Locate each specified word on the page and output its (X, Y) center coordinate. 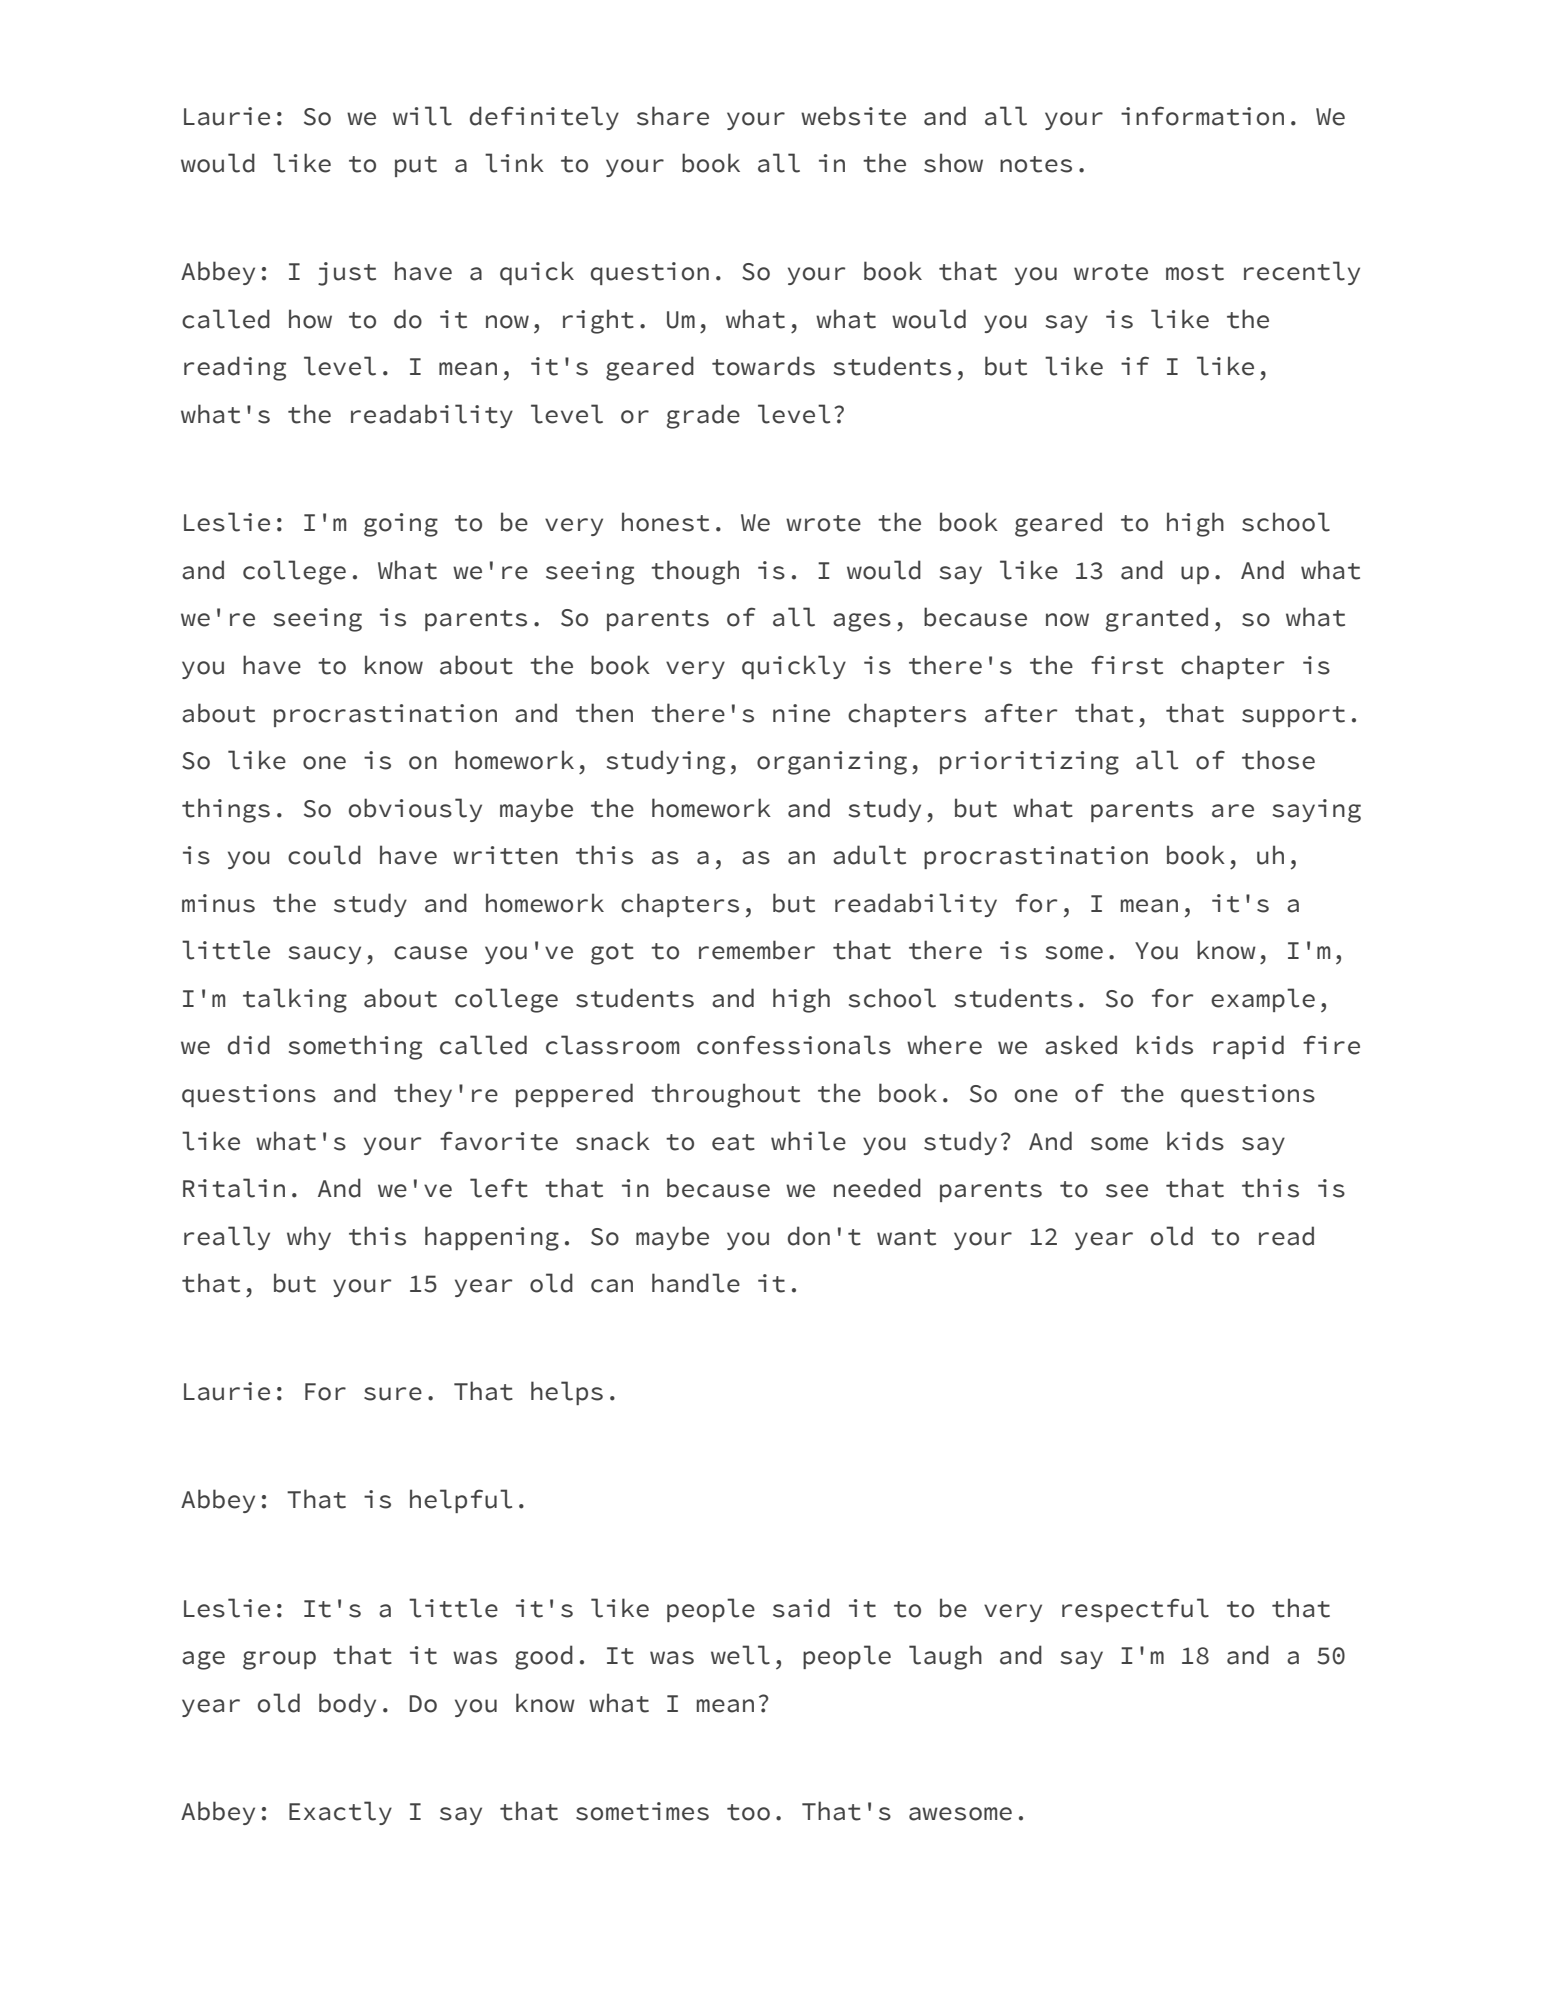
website (853, 116)
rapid (1248, 1047)
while (808, 1141)
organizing (832, 763)
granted (1157, 619)
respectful (1135, 1610)
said (801, 1608)
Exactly (340, 1813)
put (416, 166)
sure (393, 1394)
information (1202, 116)
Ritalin (234, 1188)
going (401, 525)
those (1278, 760)
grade (703, 416)
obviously (415, 810)
